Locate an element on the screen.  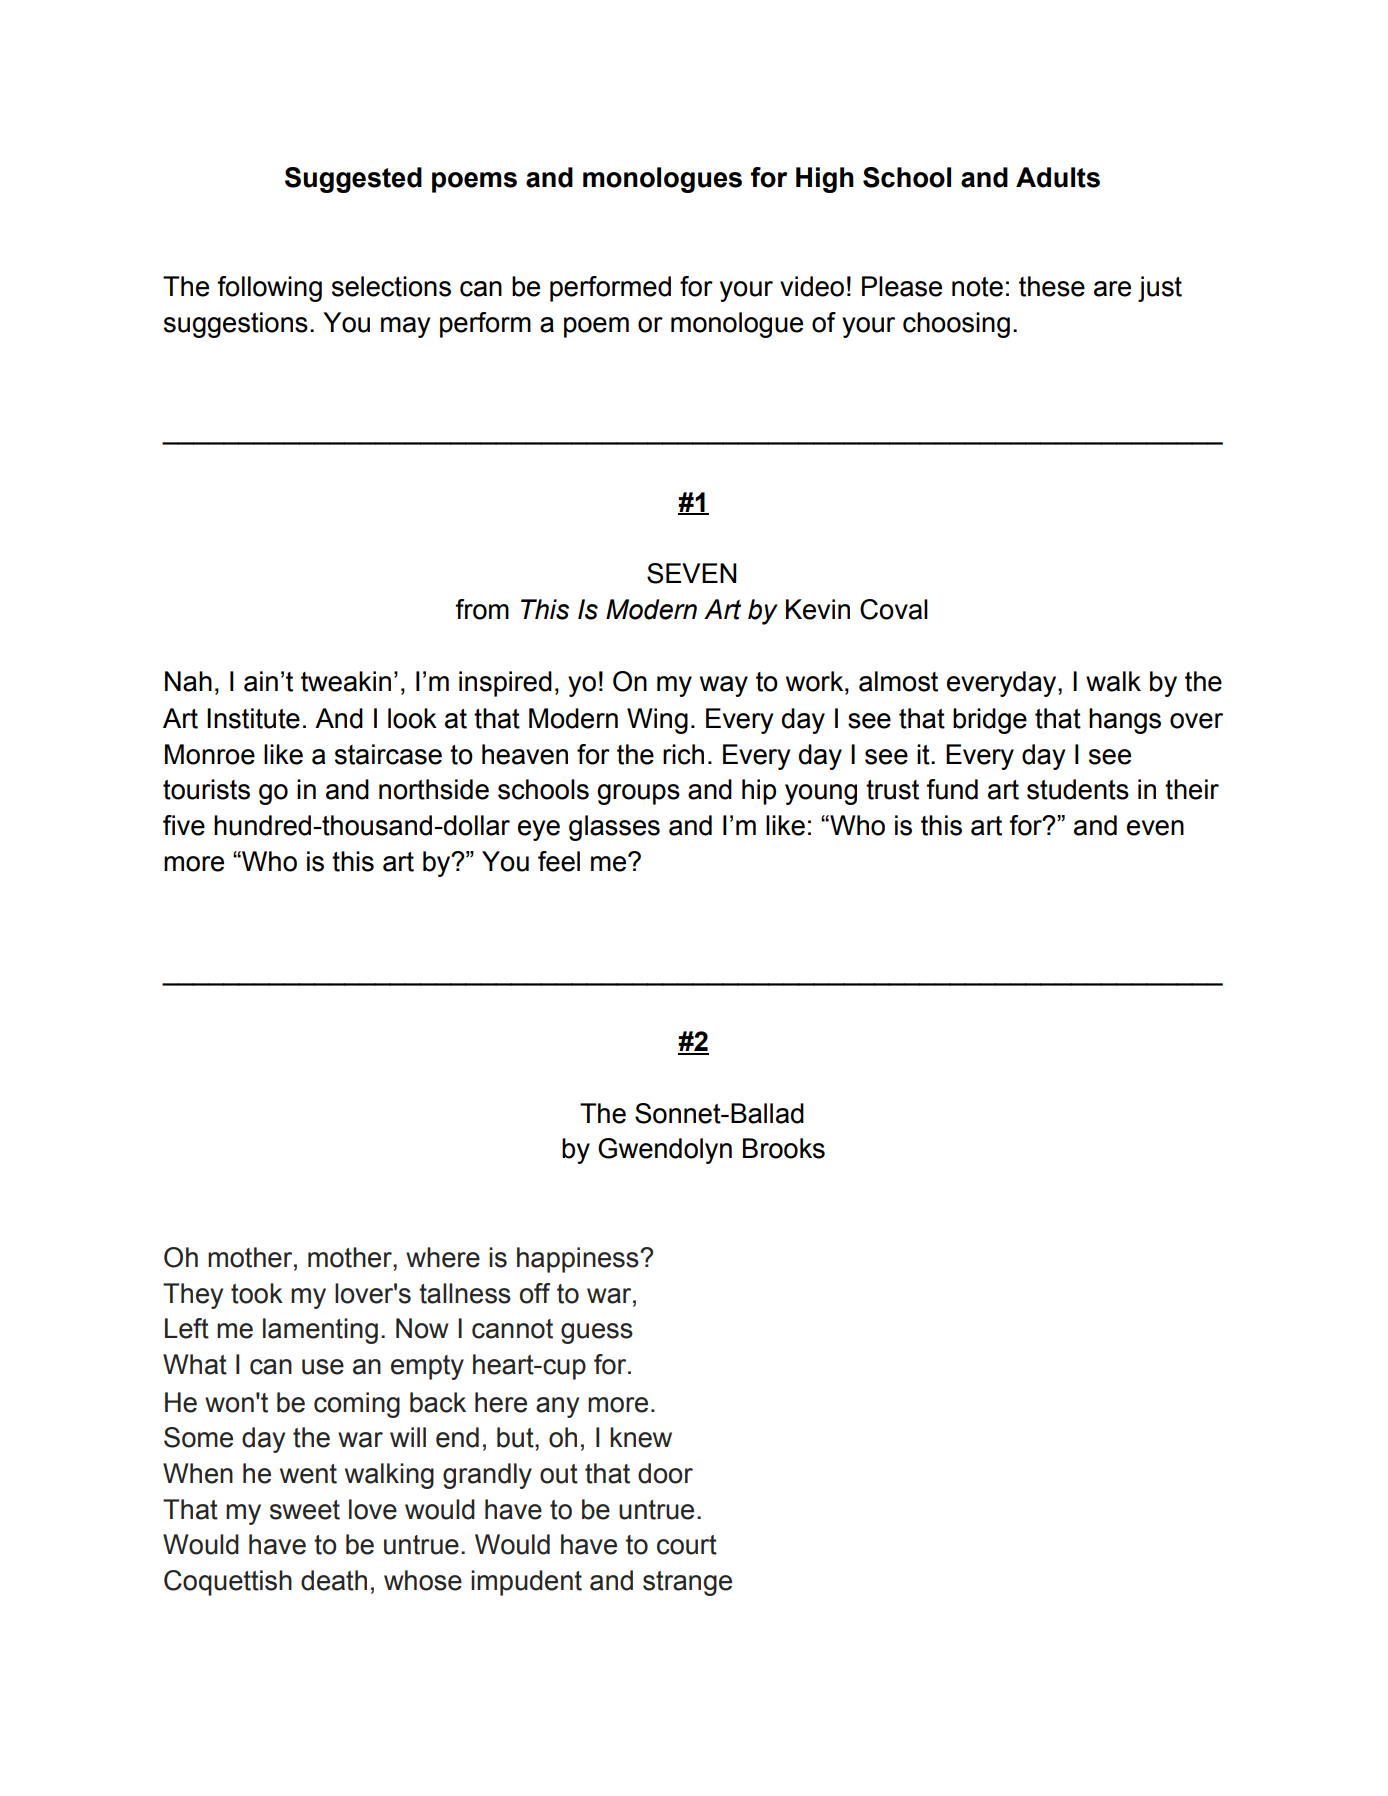
Adults is located at coordinates (1058, 177).
